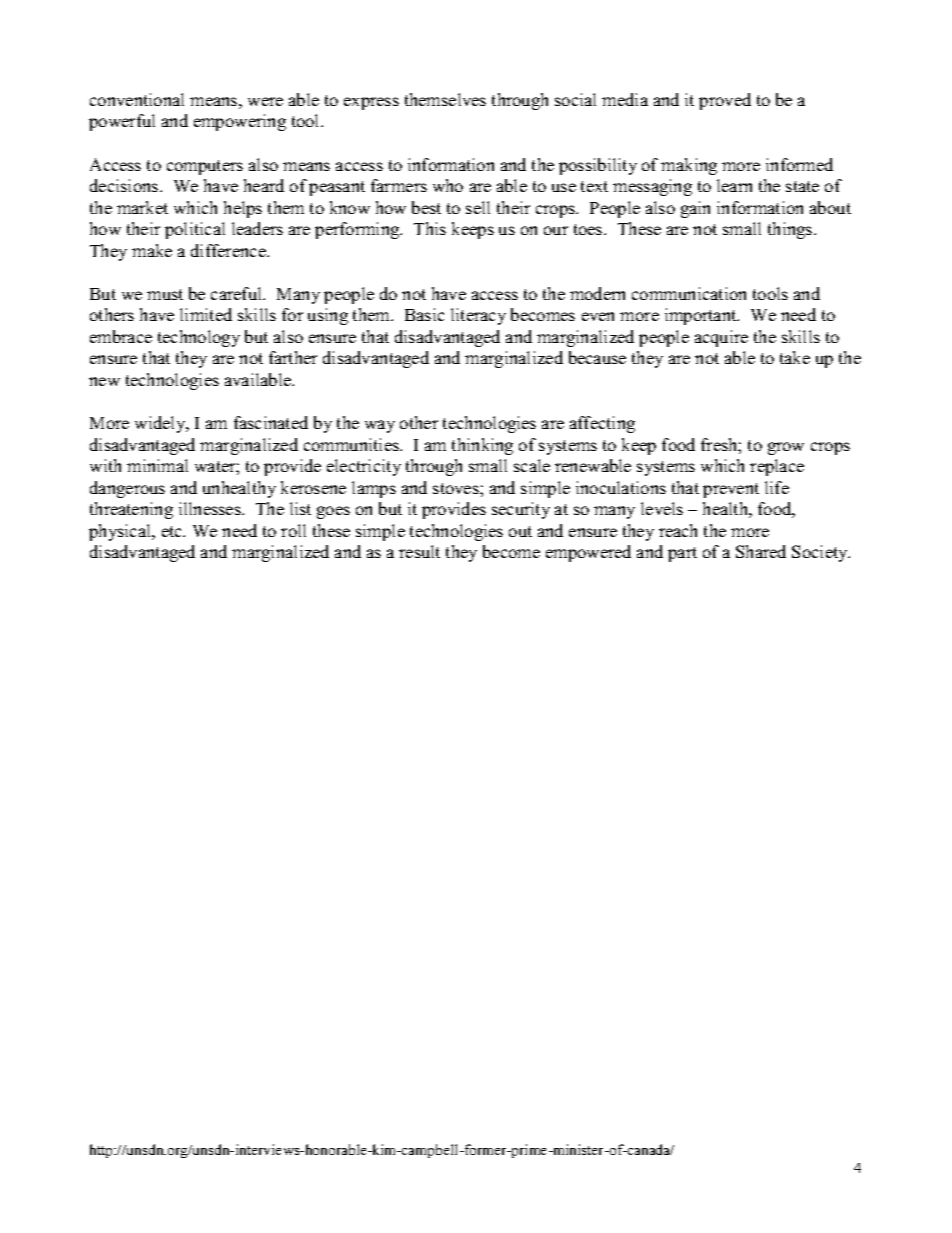 This screenshot has height=1233, width=952. I want to click on take, so click(795, 357).
